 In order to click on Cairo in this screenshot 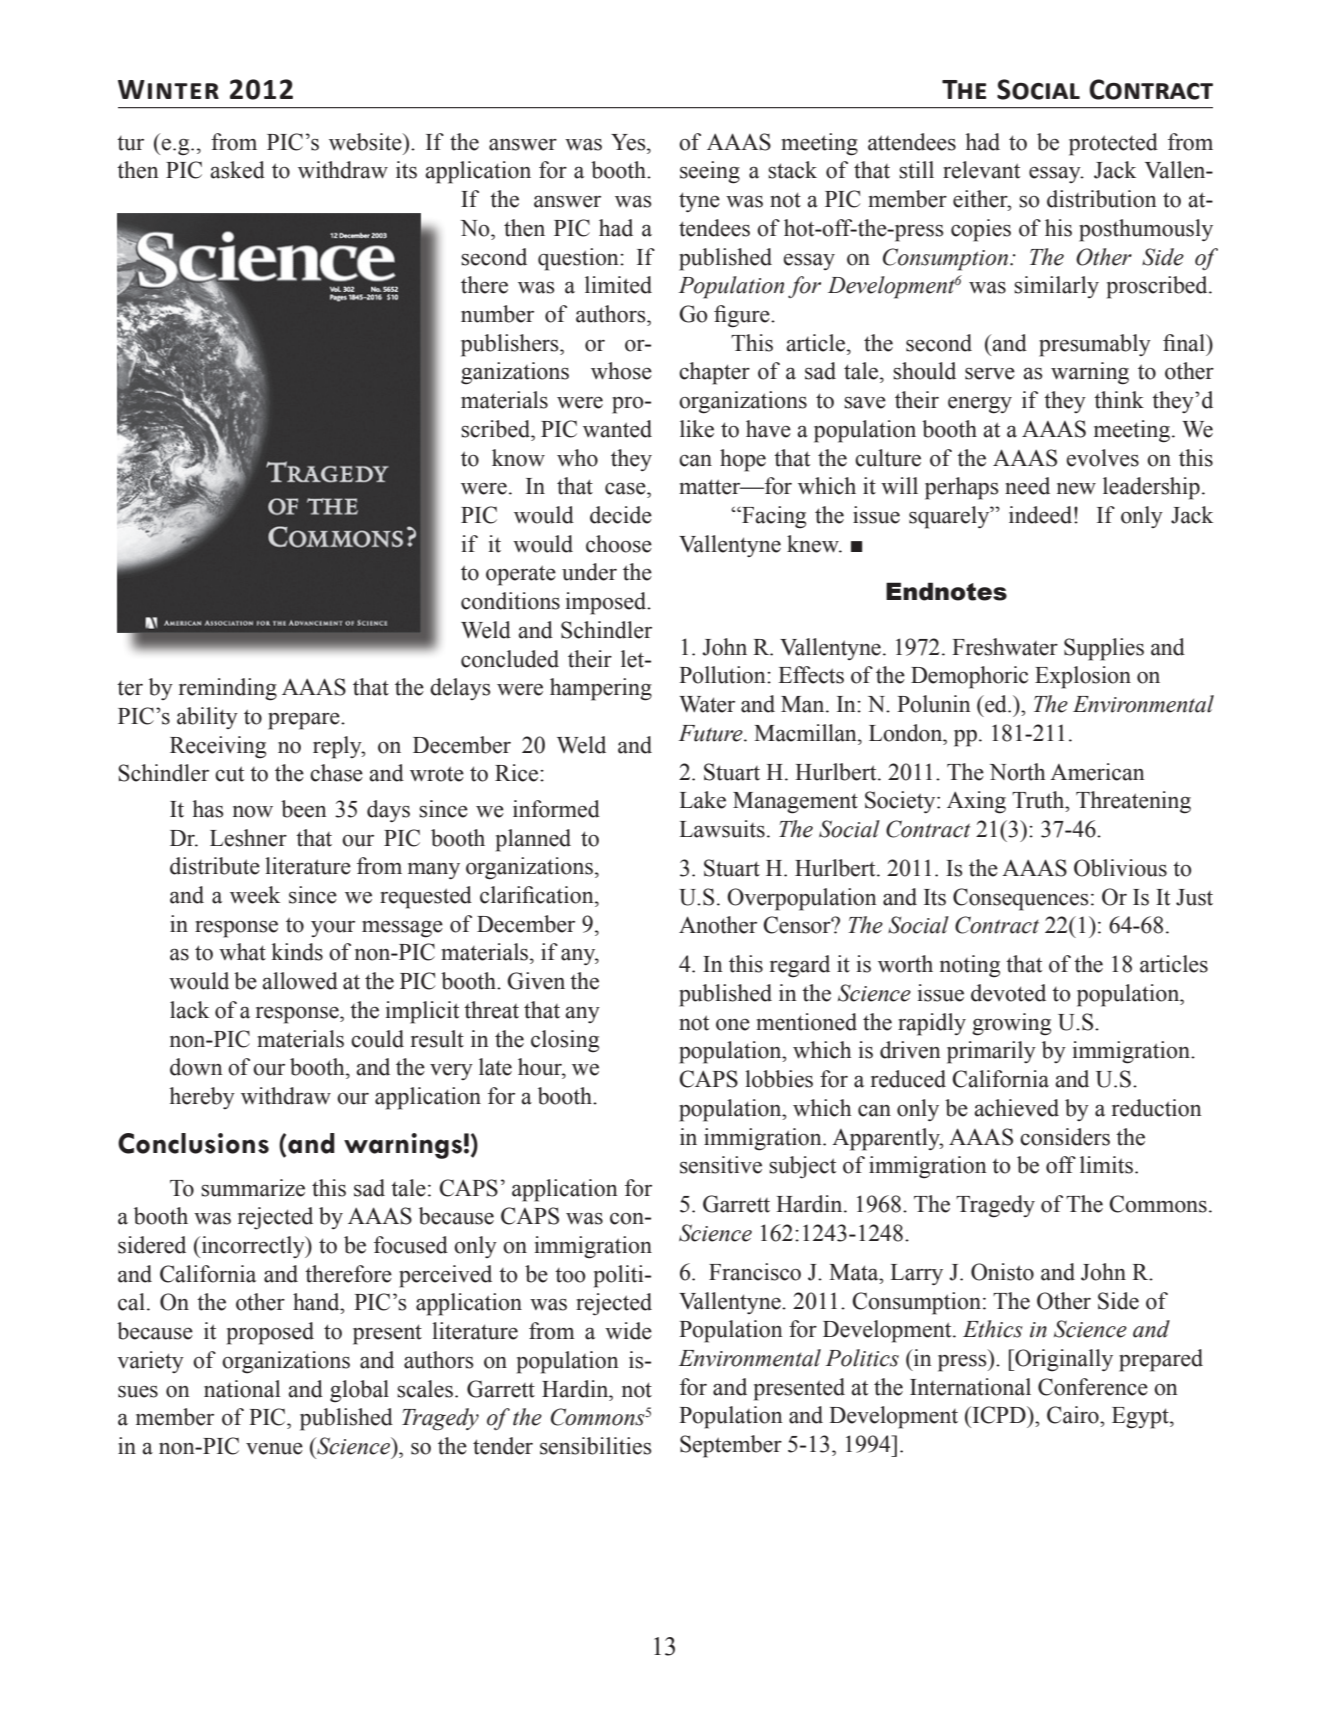, I will do `click(1074, 1415)`.
